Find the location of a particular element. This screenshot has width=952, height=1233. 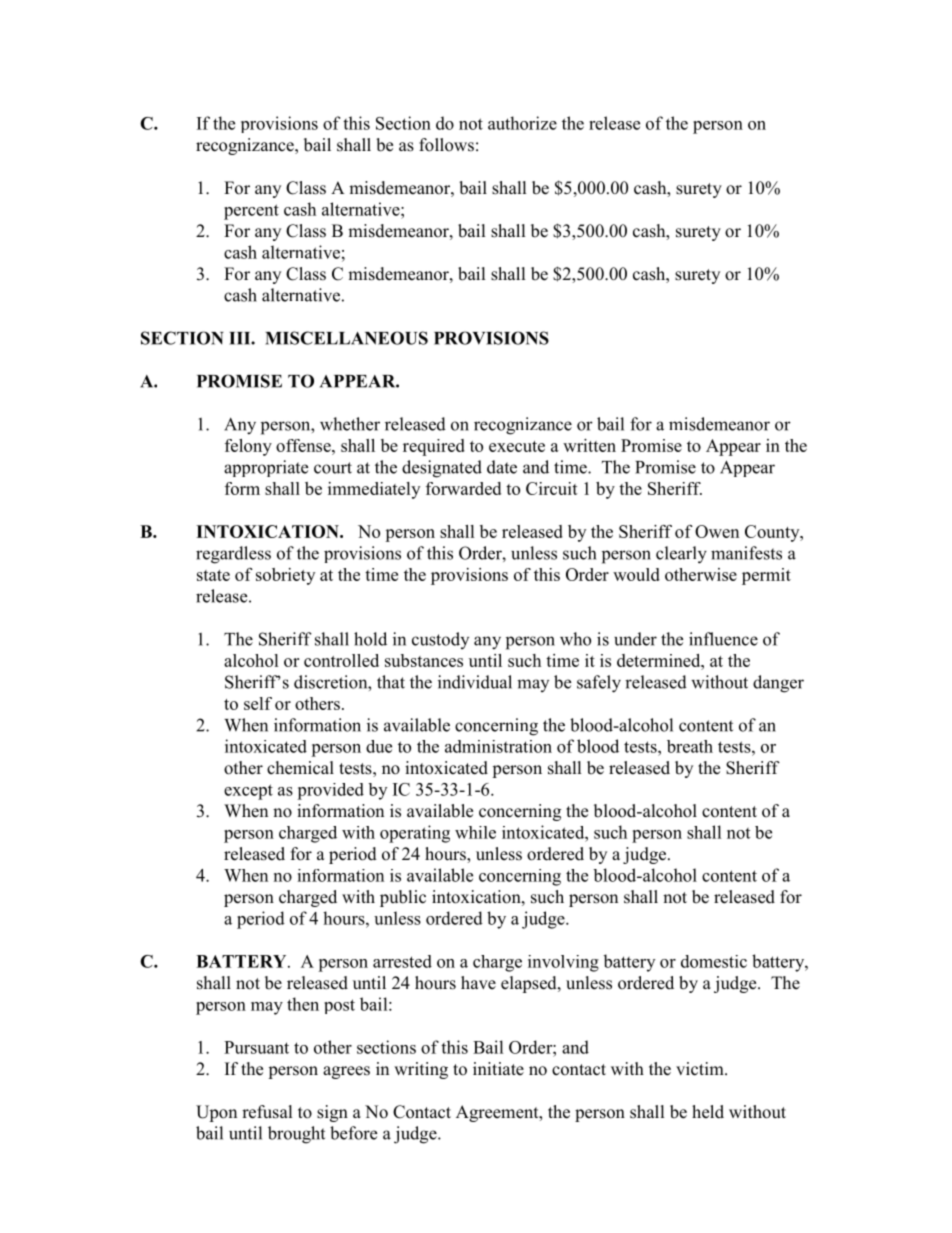

authorize is located at coordinates (522, 123).
